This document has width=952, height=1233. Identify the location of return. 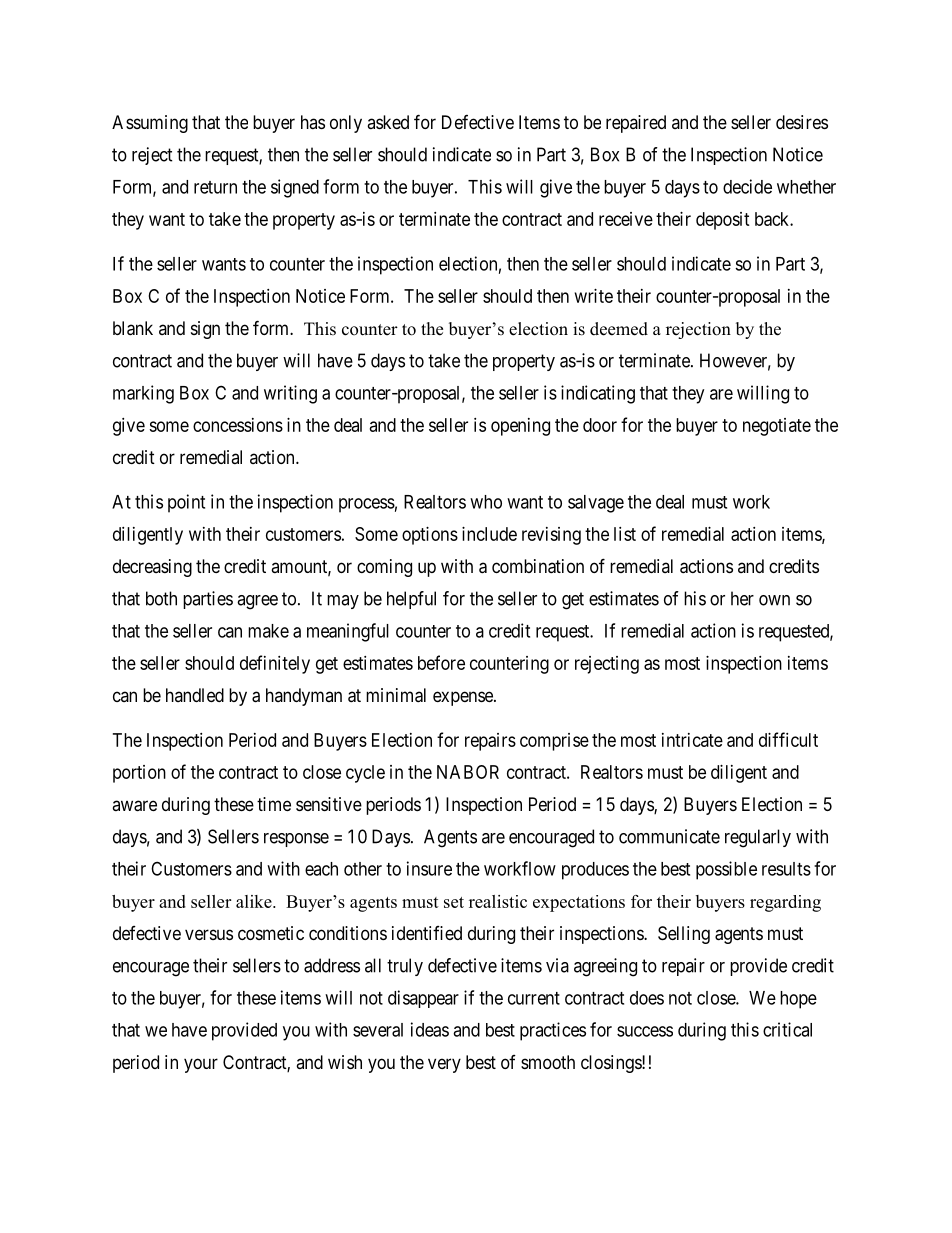
(215, 187).
